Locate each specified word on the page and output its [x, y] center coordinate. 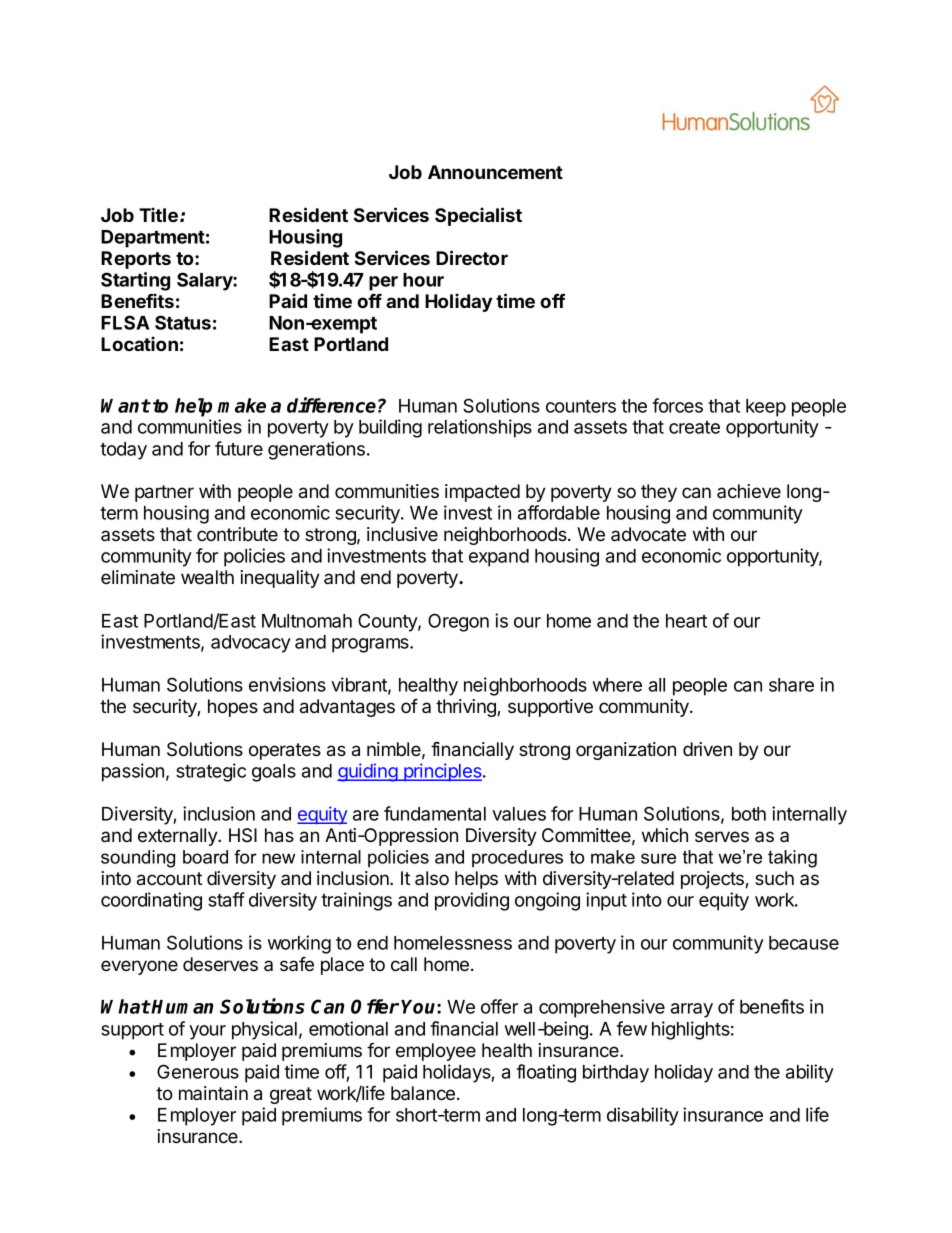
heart [686, 621]
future [239, 448]
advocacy [251, 644]
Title [158, 214]
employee [436, 1052]
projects [713, 880]
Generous [198, 1071]
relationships [480, 428]
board [205, 857]
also [432, 878]
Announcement [495, 172]
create [694, 427]
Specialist [478, 216]
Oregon [458, 622]
